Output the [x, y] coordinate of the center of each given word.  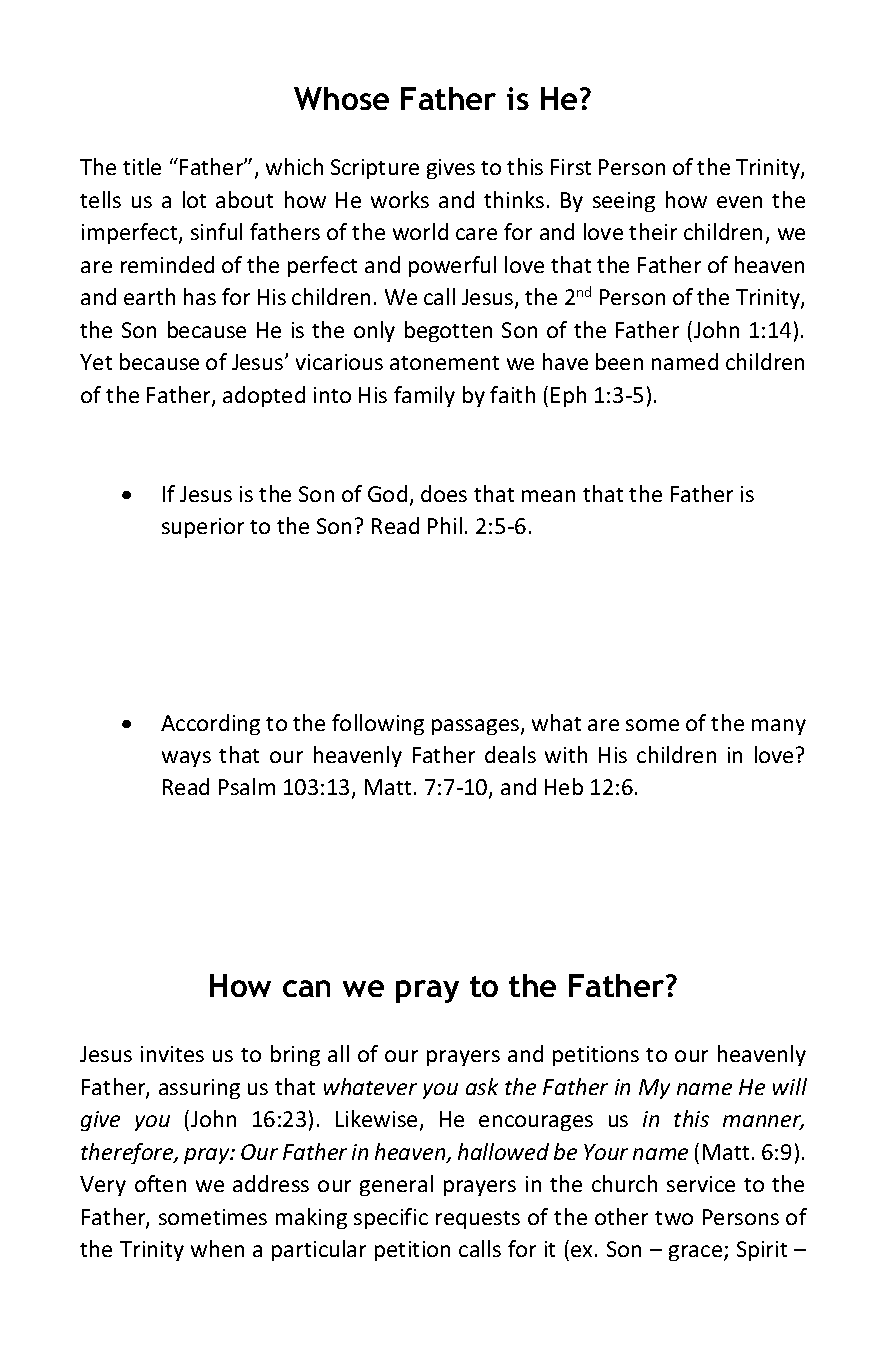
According [210, 724]
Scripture [375, 169]
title [142, 166]
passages [477, 727]
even [739, 202]
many [779, 727]
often [160, 1183]
